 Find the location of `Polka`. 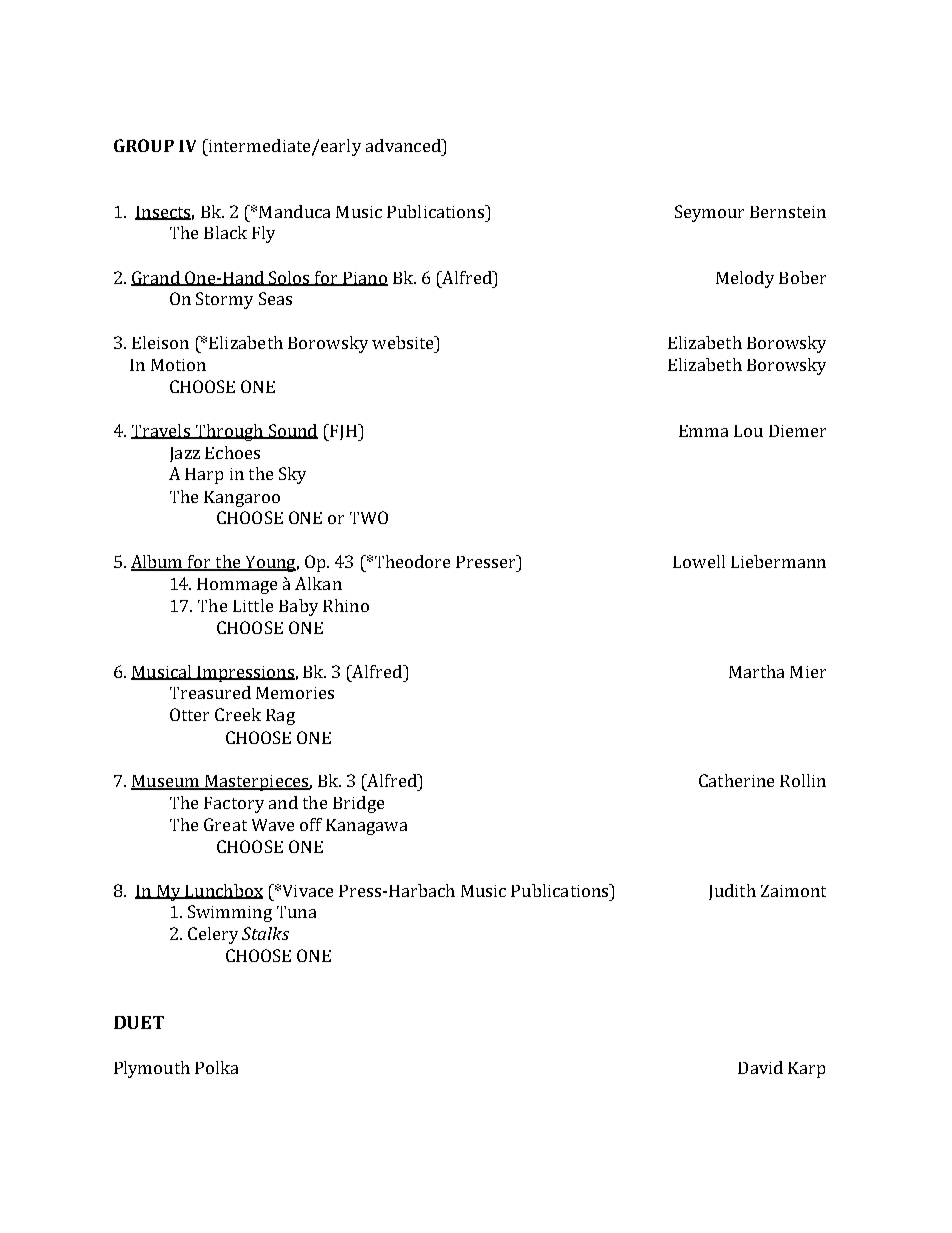

Polka is located at coordinates (216, 1067).
